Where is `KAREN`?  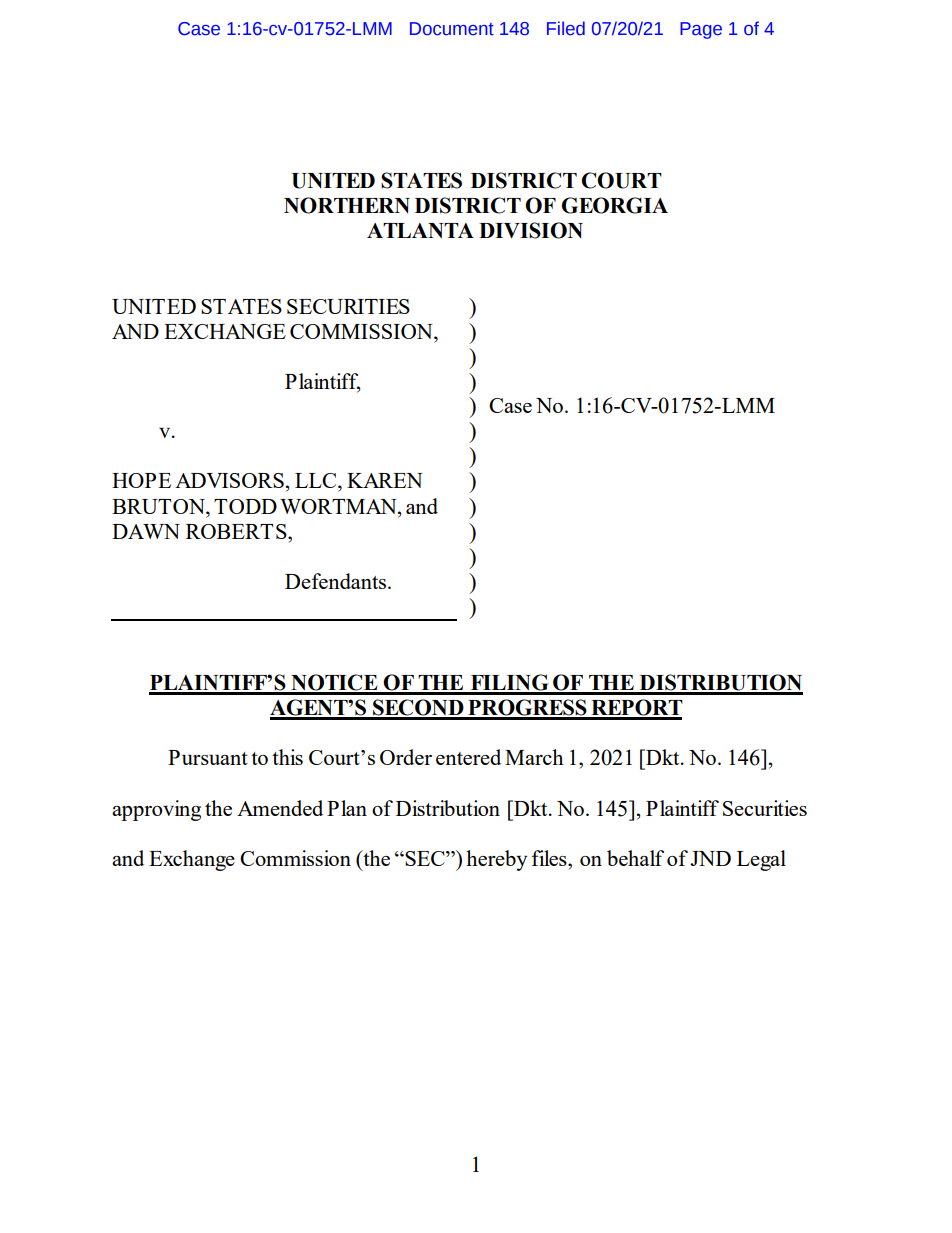 KAREN is located at coordinates (385, 480).
